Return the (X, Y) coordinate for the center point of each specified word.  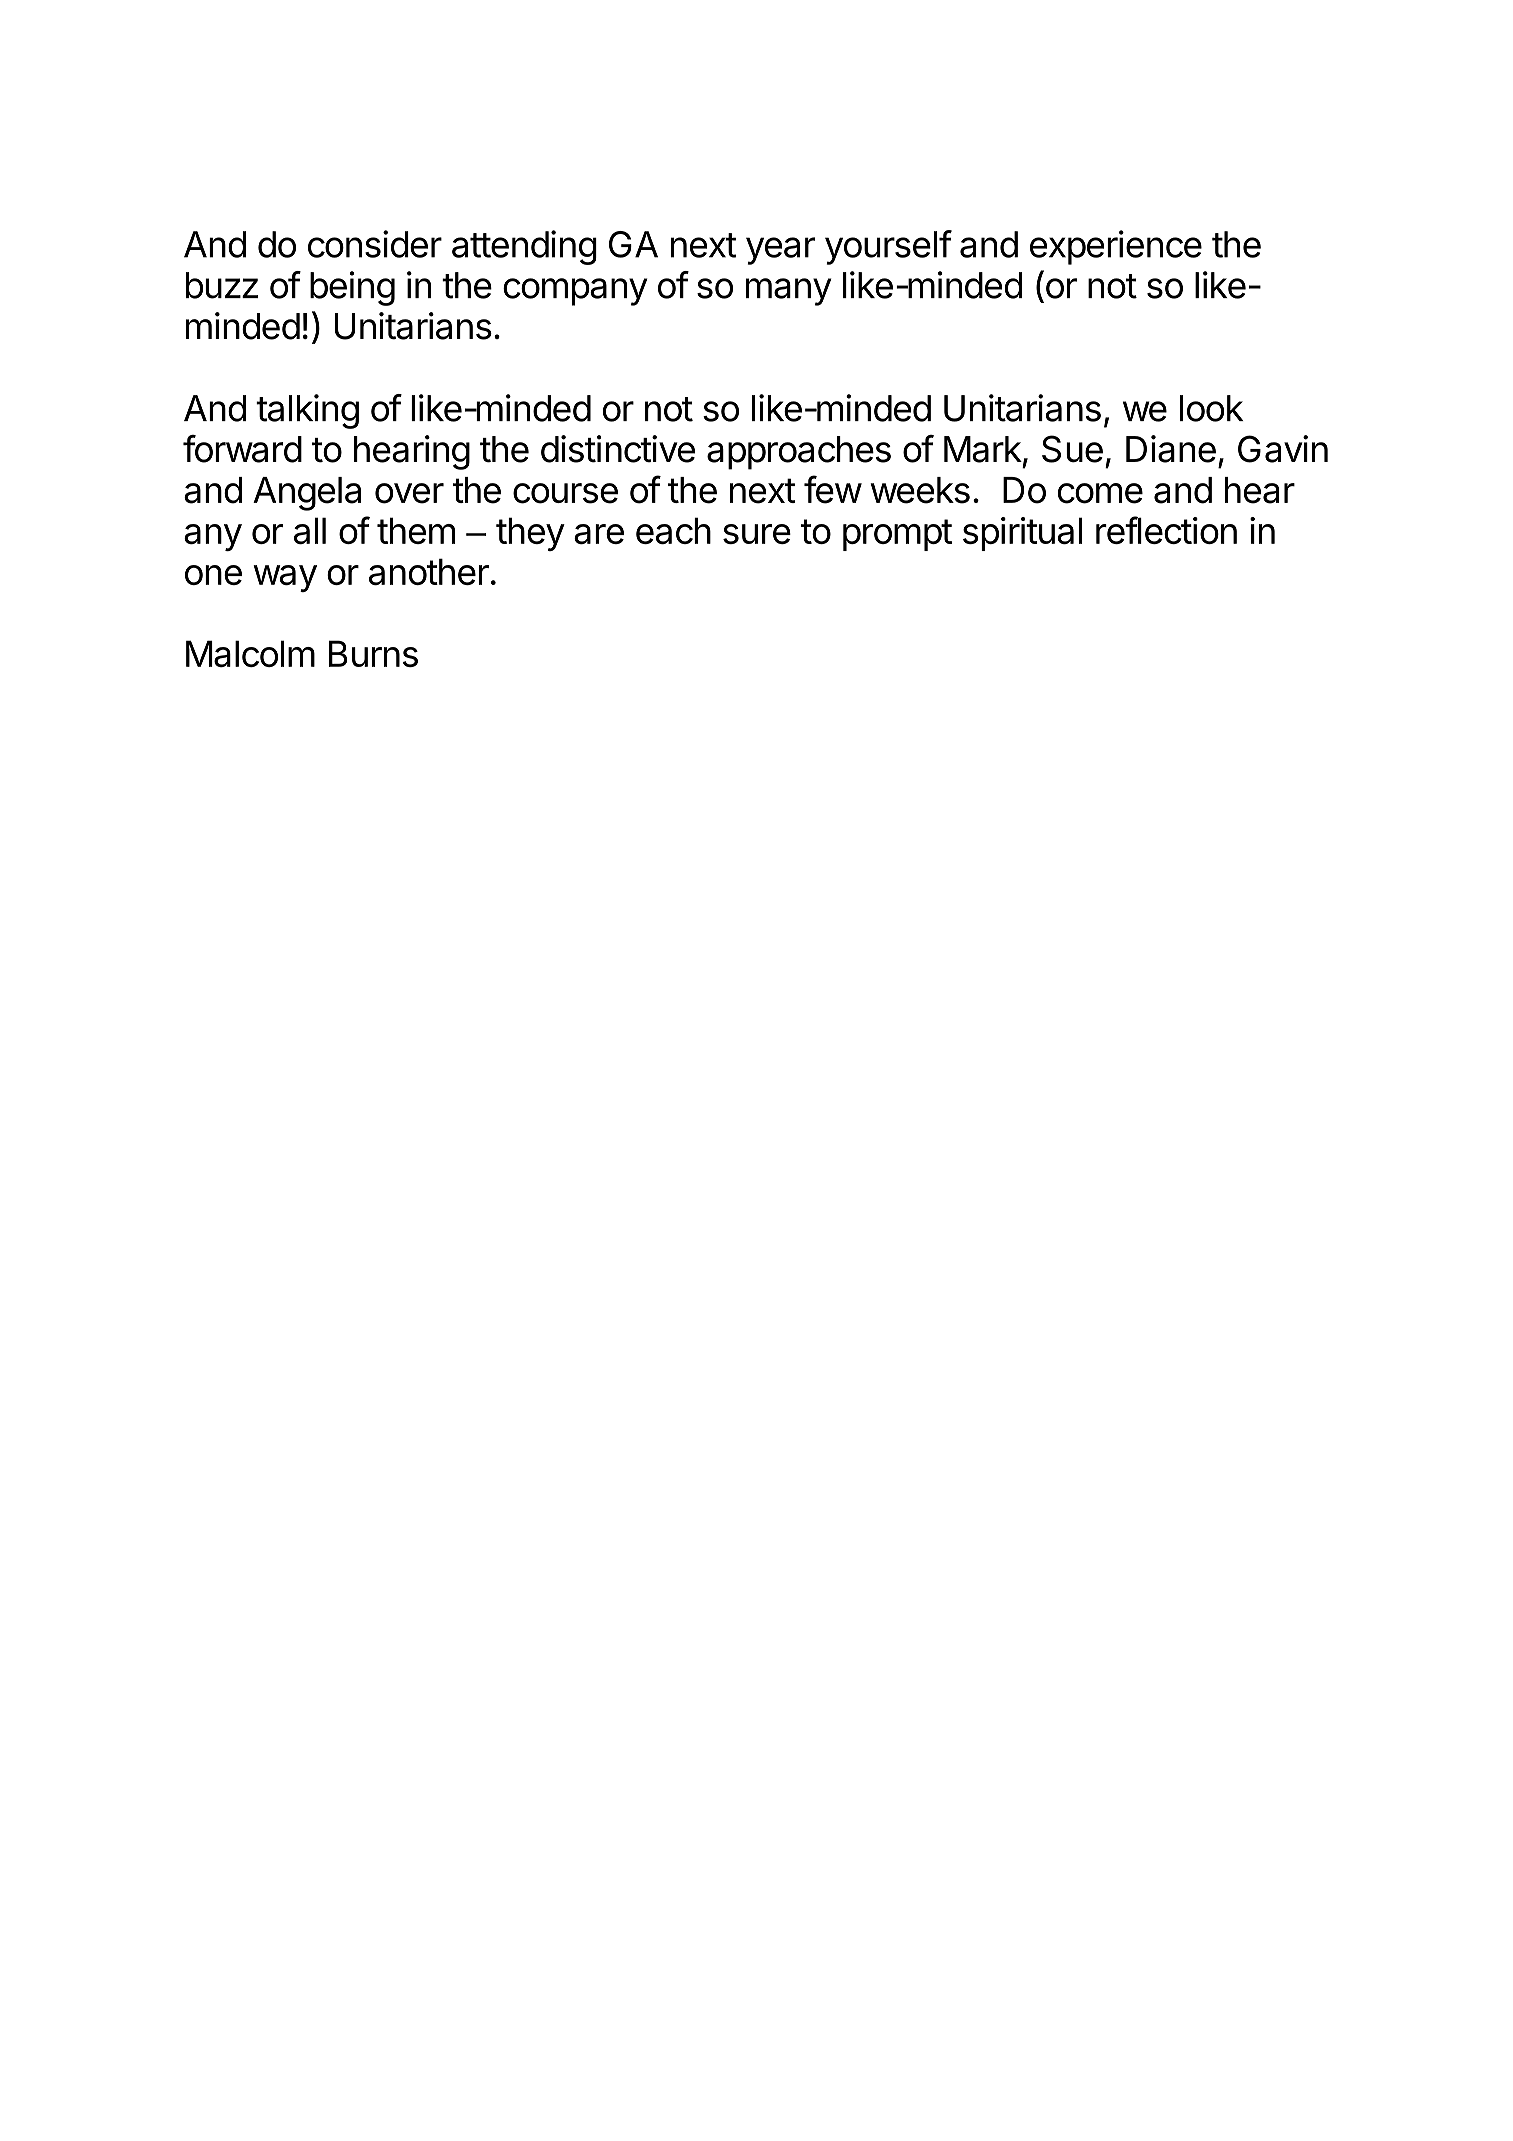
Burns (373, 653)
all (310, 530)
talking (307, 411)
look (1211, 408)
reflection (1166, 530)
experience (1116, 247)
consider (375, 244)
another (429, 571)
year (780, 251)
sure (757, 534)
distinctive (618, 449)
